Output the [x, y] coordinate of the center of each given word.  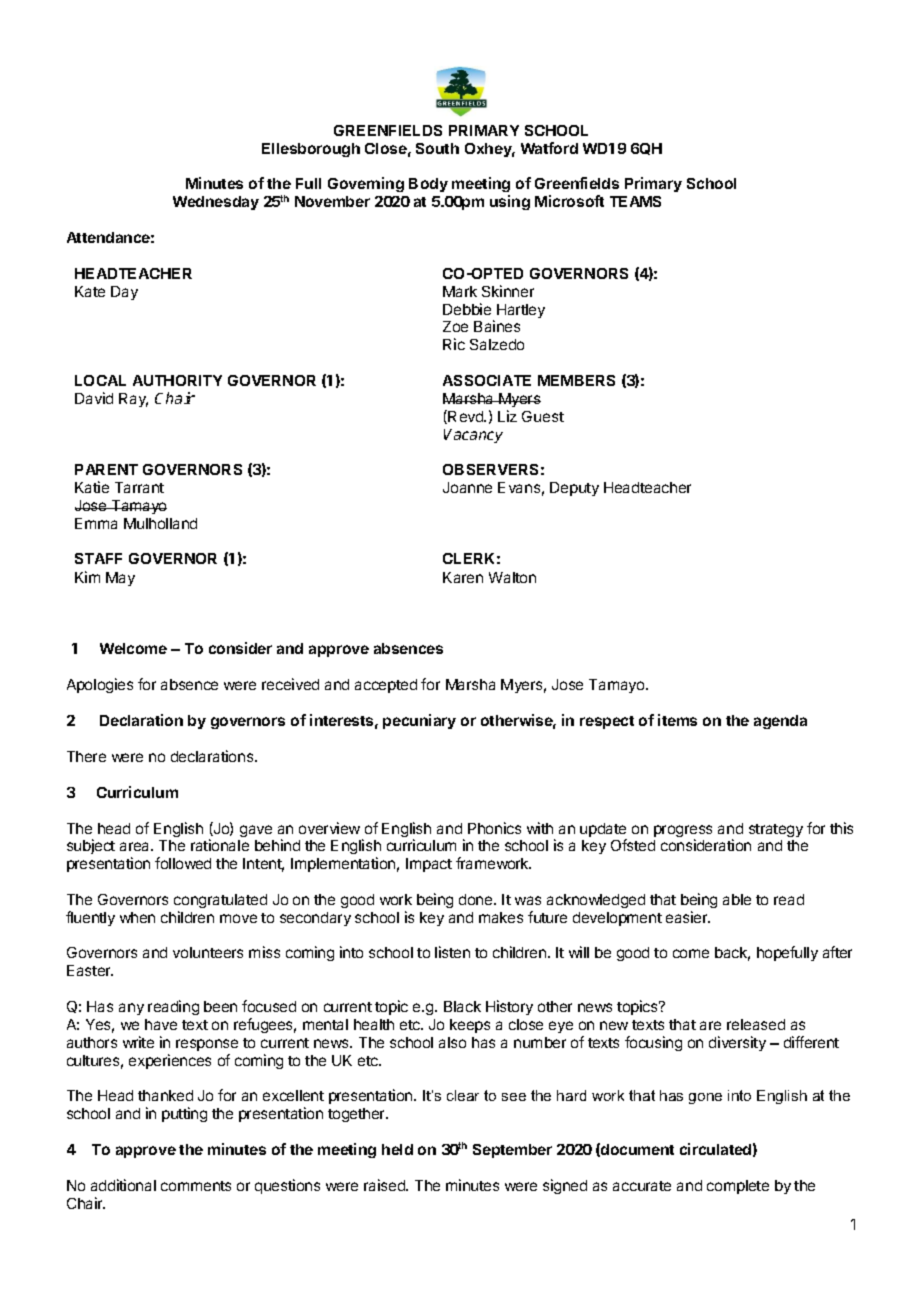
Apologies [100, 685]
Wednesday [216, 203]
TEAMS [635, 201]
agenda [780, 722]
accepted [386, 686]
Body [428, 185]
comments [196, 1186]
